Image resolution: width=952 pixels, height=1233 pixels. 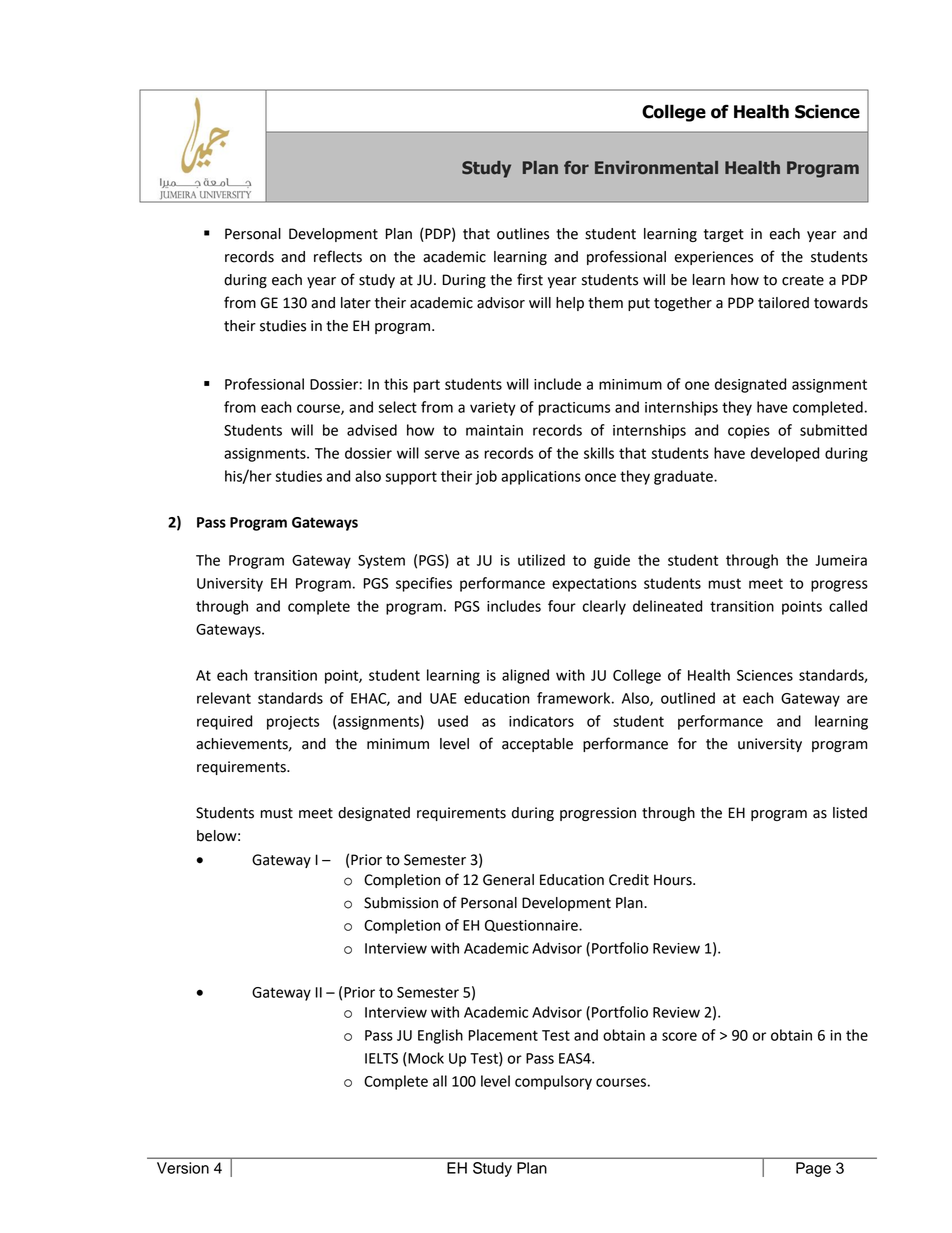 What do you see at coordinates (338, 256) in the screenshot?
I see `reflects` at bounding box center [338, 256].
